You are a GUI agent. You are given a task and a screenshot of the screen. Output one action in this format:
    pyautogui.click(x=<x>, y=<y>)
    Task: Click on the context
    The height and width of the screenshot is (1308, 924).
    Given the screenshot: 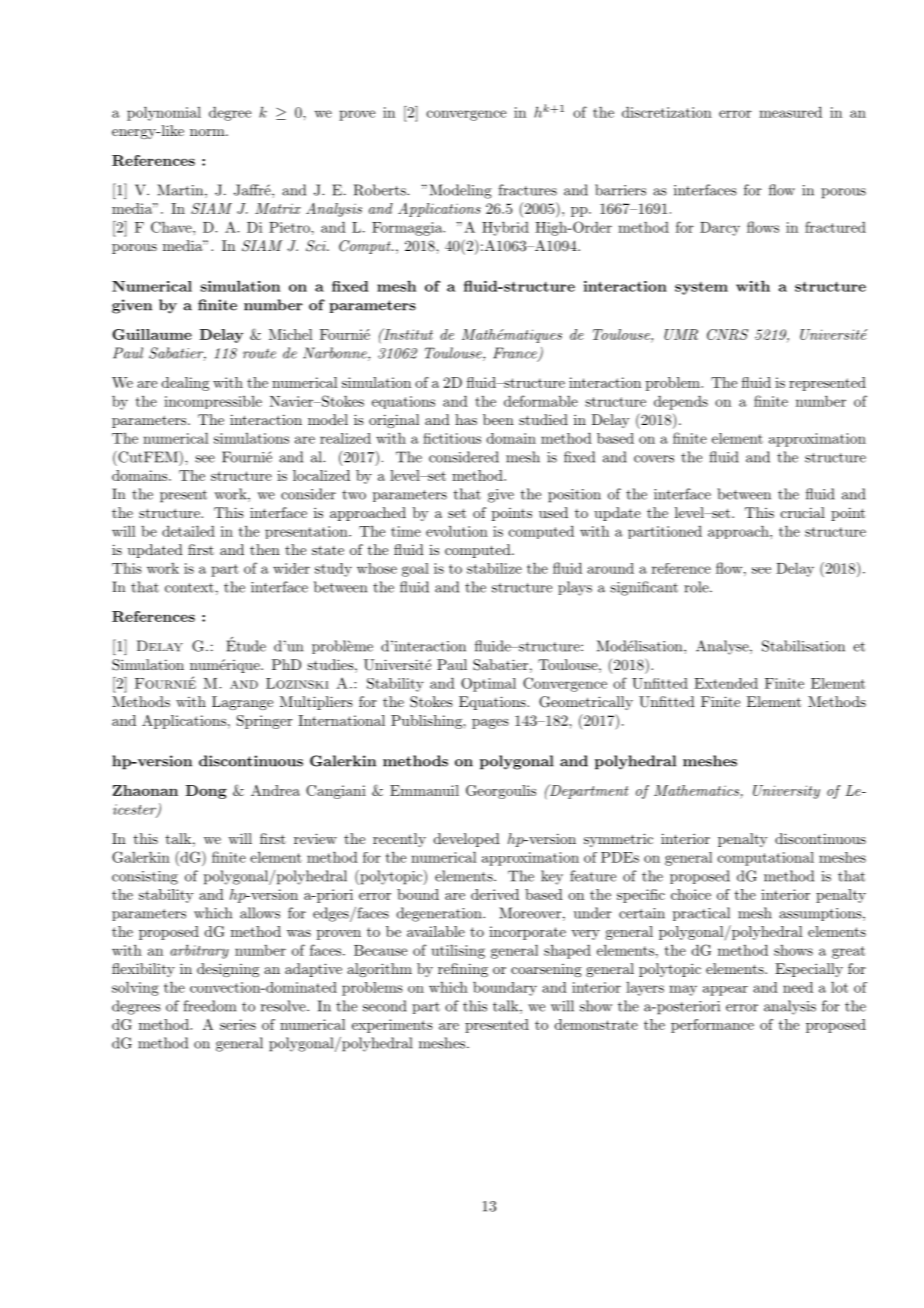 What is the action you would take?
    pyautogui.click(x=189, y=588)
